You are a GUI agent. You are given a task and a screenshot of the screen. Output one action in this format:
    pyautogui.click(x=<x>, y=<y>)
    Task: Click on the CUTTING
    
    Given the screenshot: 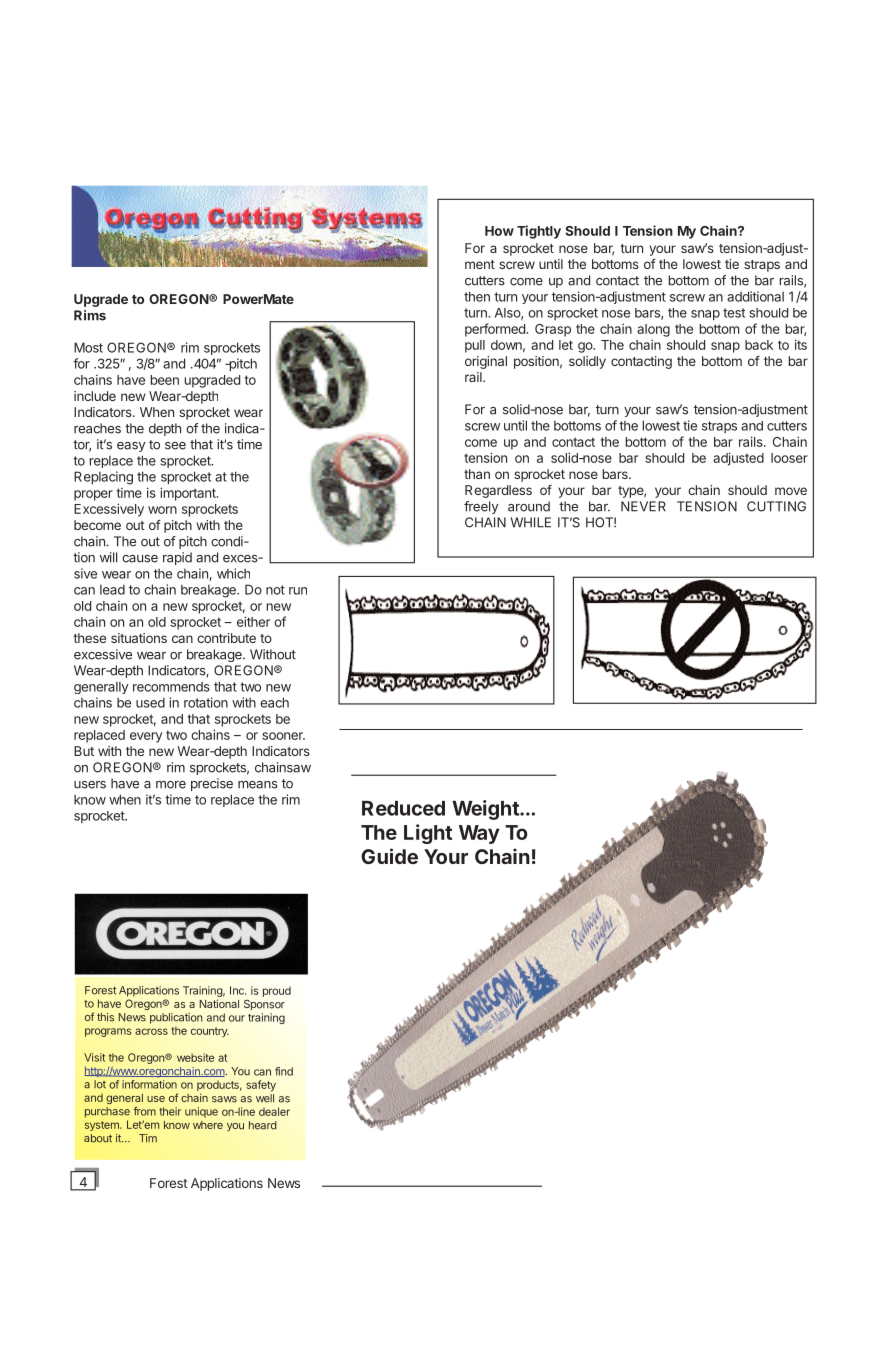 What is the action you would take?
    pyautogui.click(x=776, y=506)
